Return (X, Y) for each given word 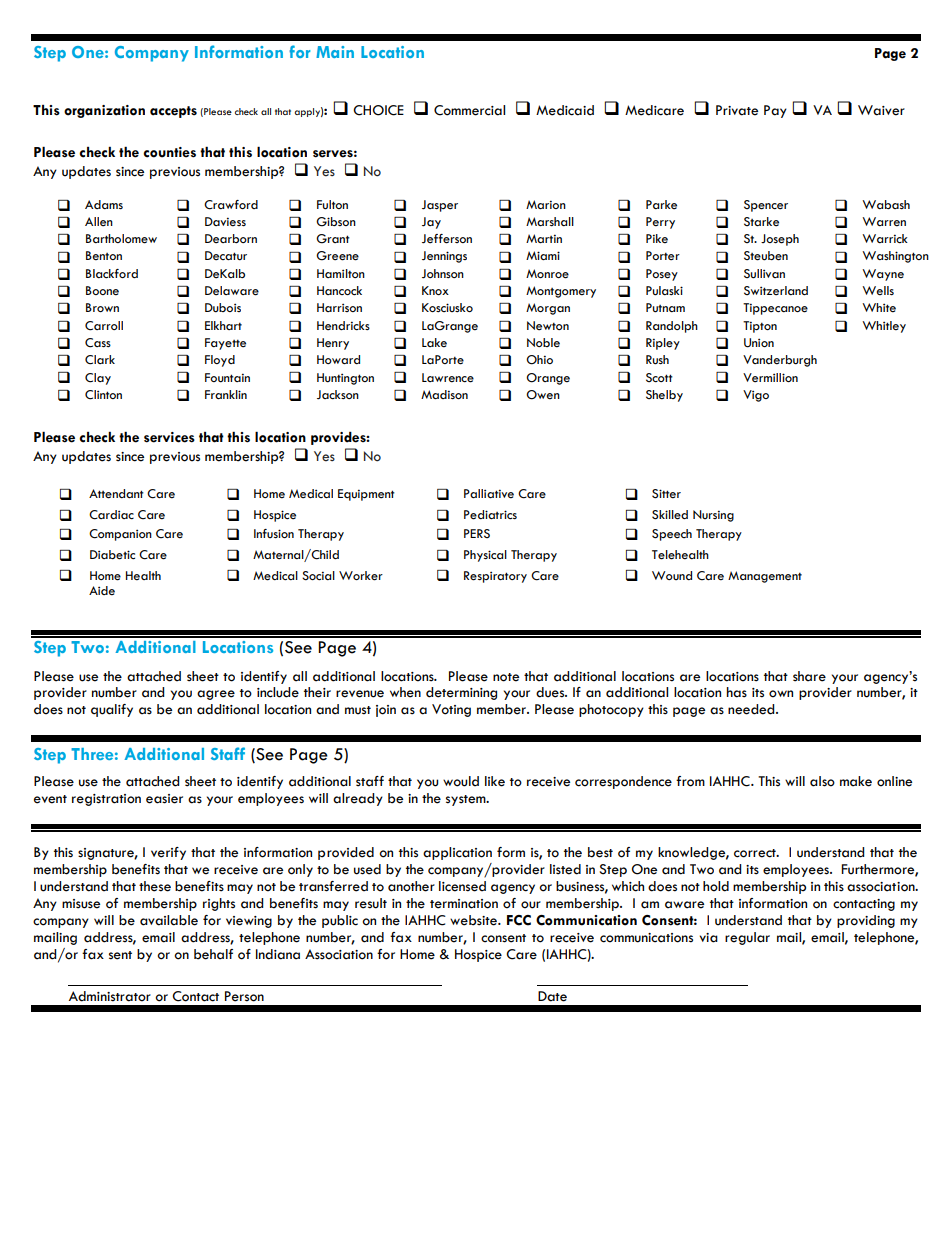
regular (747, 938)
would (461, 781)
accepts (173, 112)
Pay (775, 111)
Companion (120, 535)
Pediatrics (490, 515)
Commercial (469, 110)
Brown (102, 307)
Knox (435, 290)
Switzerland (776, 291)
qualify (112, 710)
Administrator (110, 996)
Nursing (713, 516)
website (474, 920)
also (822, 781)
